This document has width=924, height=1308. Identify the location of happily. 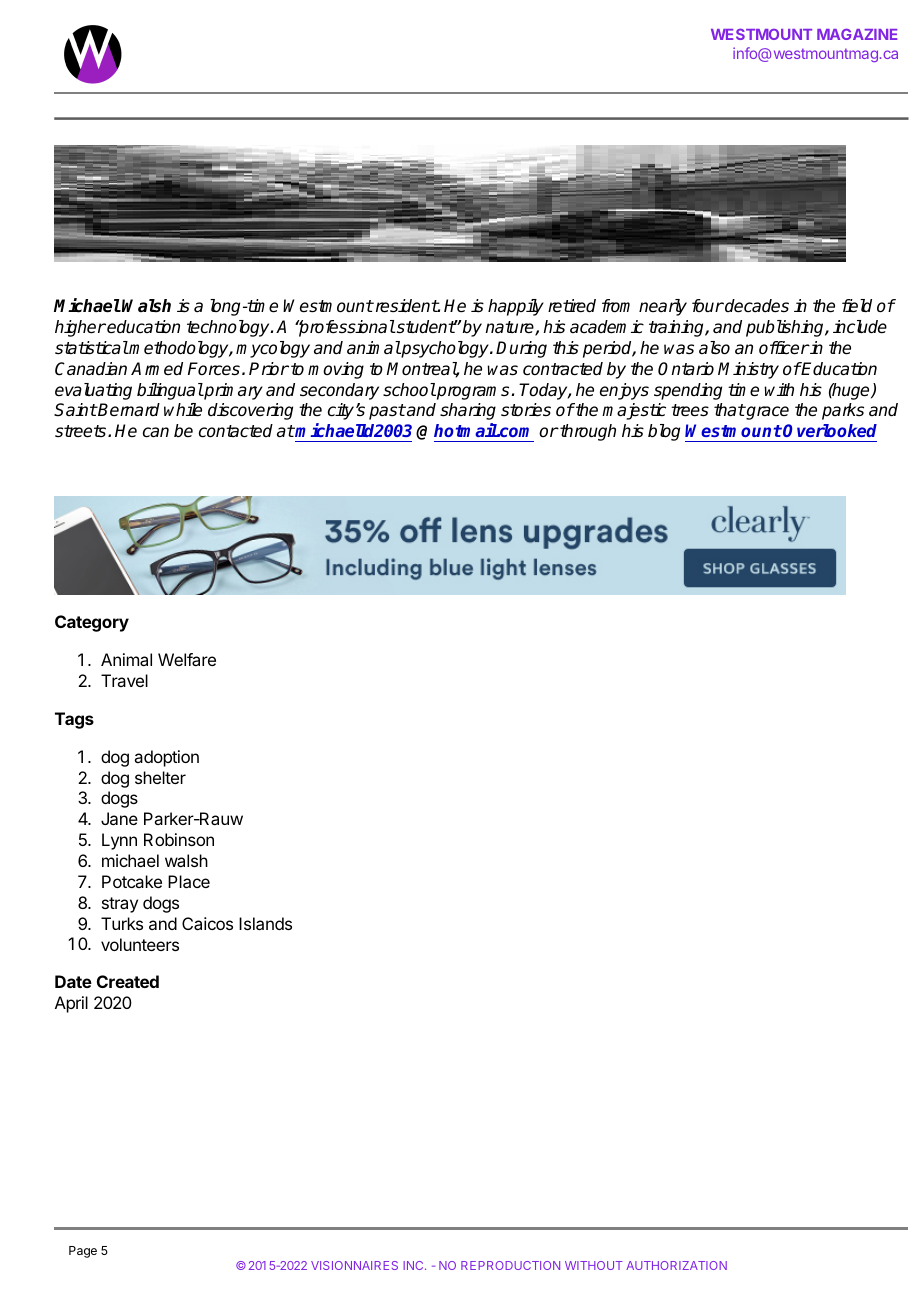
(516, 307).
